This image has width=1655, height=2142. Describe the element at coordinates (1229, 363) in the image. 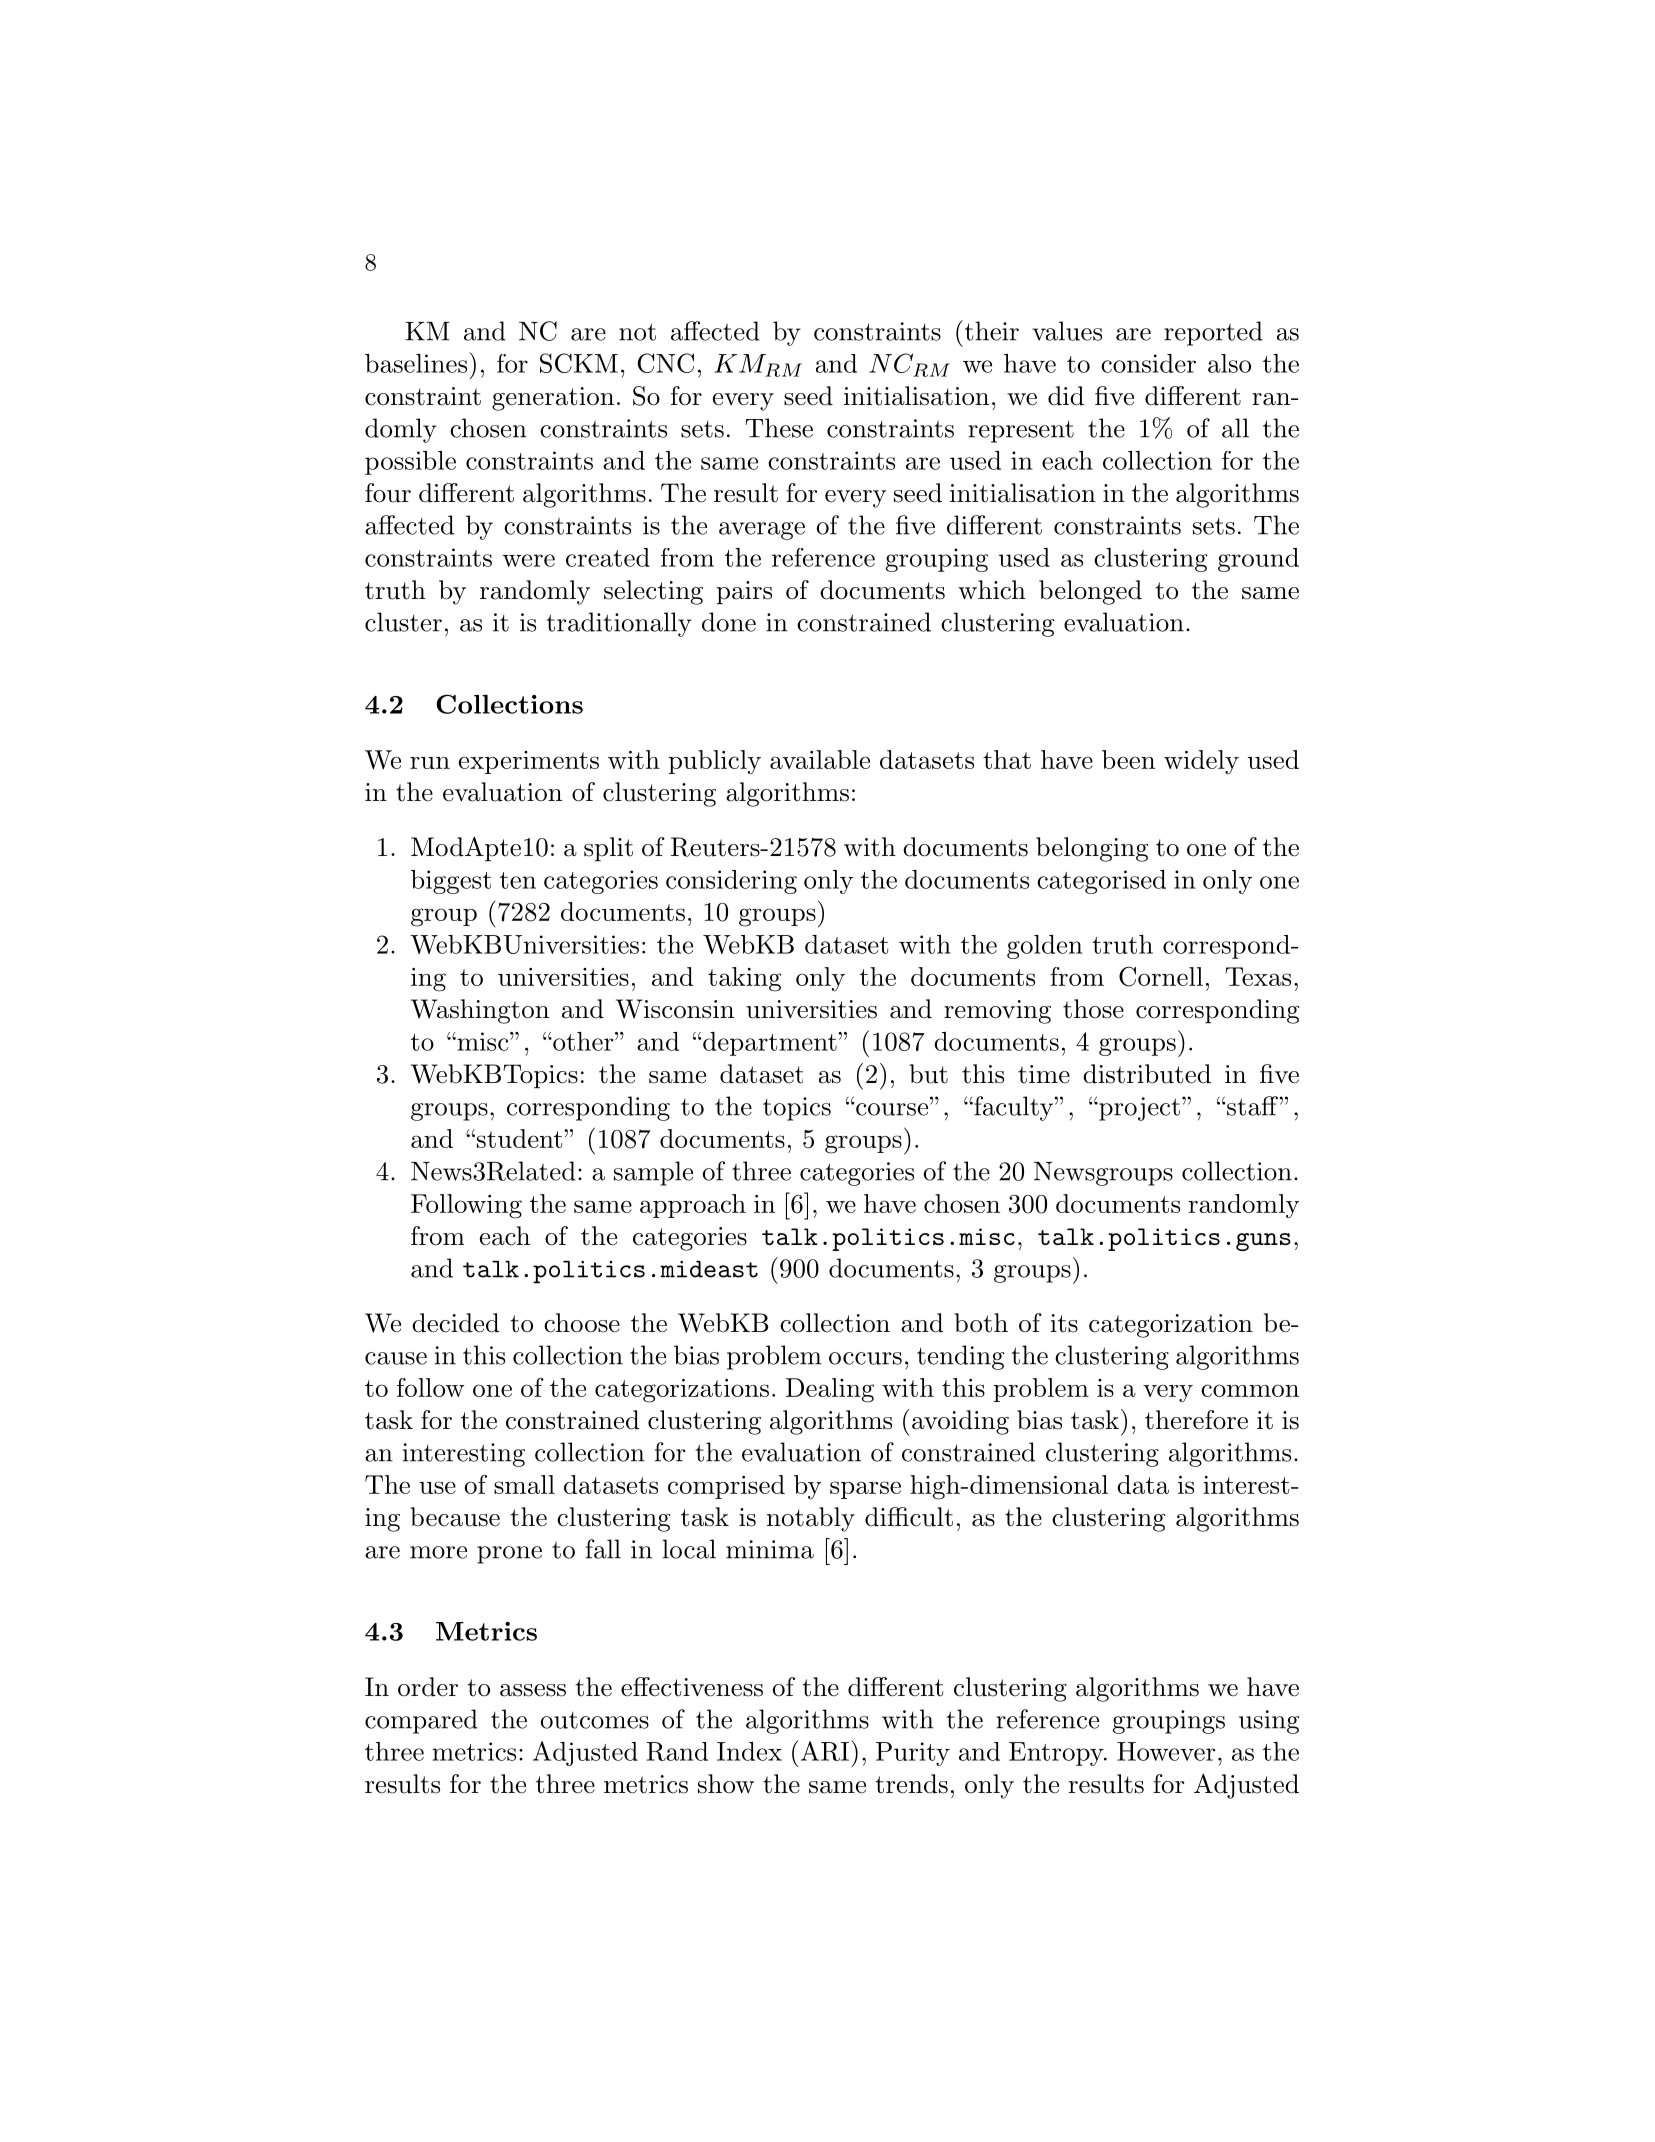

I see `also` at that location.
